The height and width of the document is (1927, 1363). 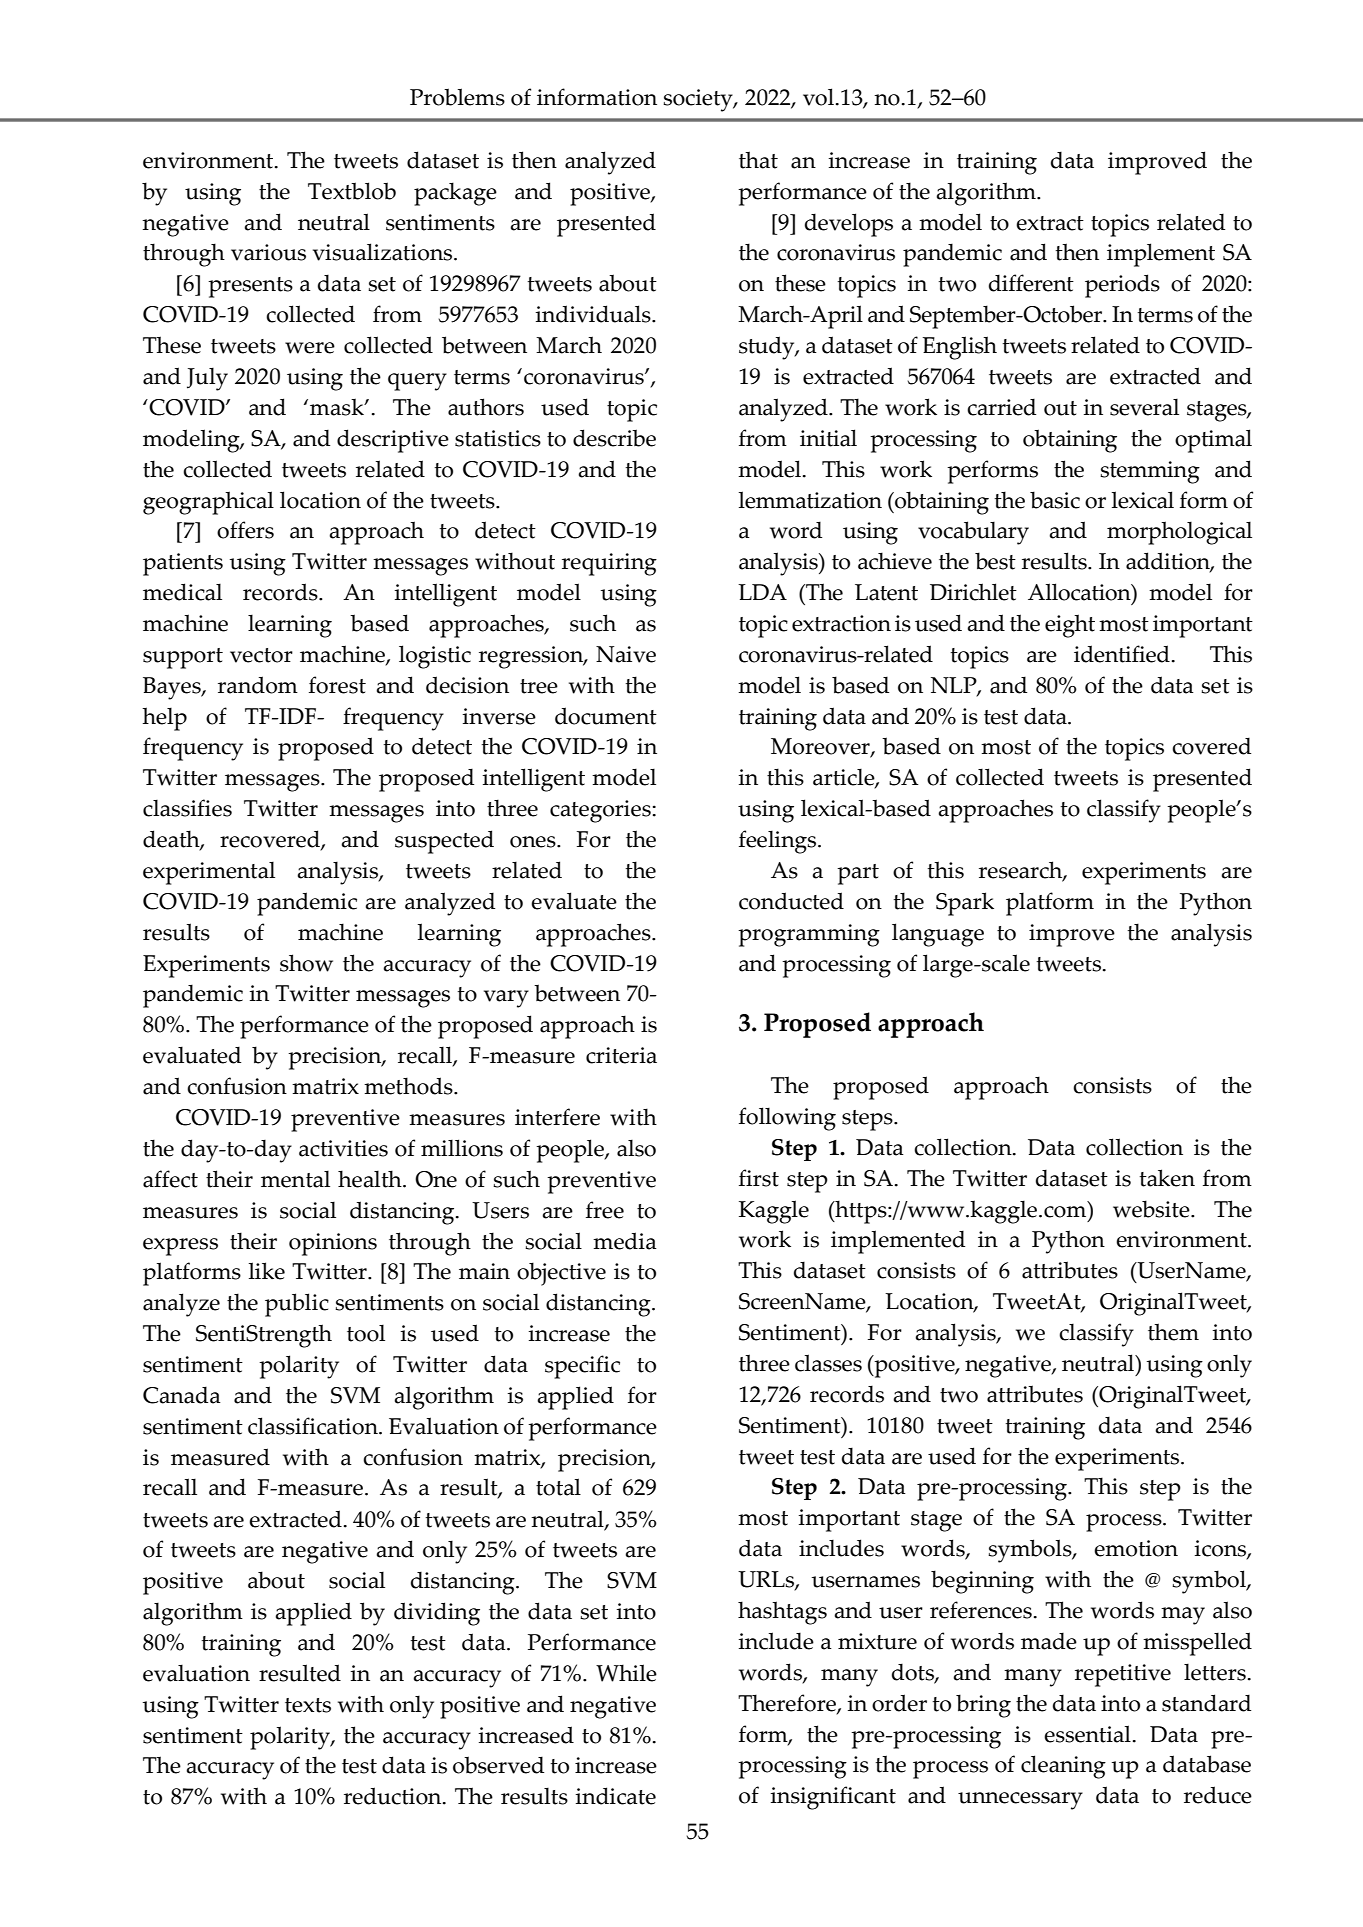 I want to click on Spark, so click(x=965, y=904).
